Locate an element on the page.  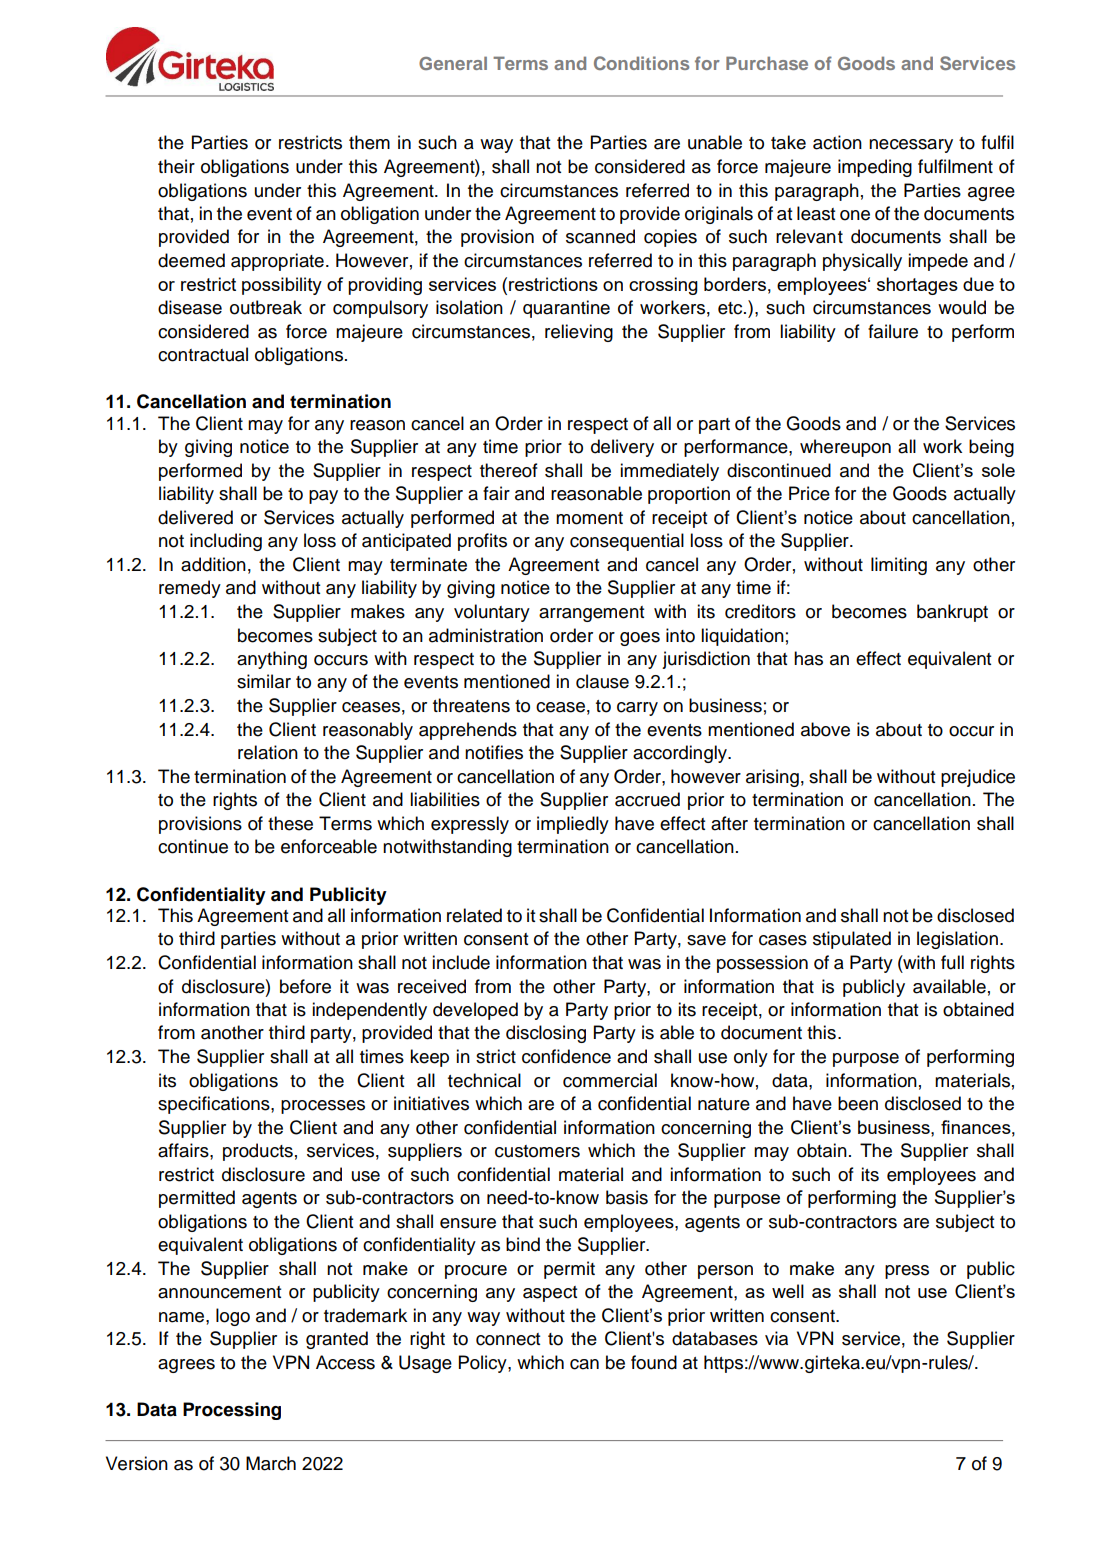
before is located at coordinates (305, 986).
